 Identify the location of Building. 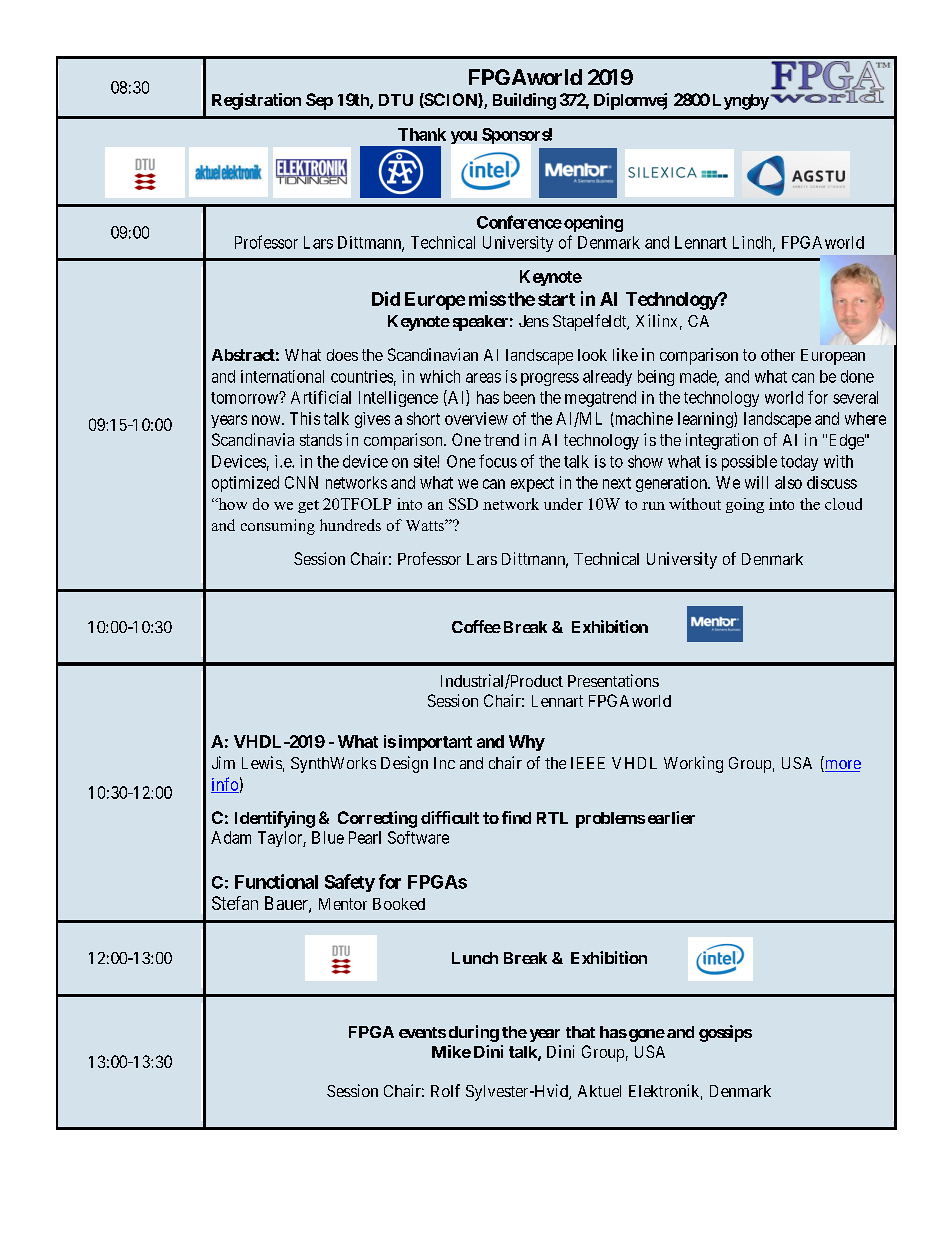
(524, 101).
